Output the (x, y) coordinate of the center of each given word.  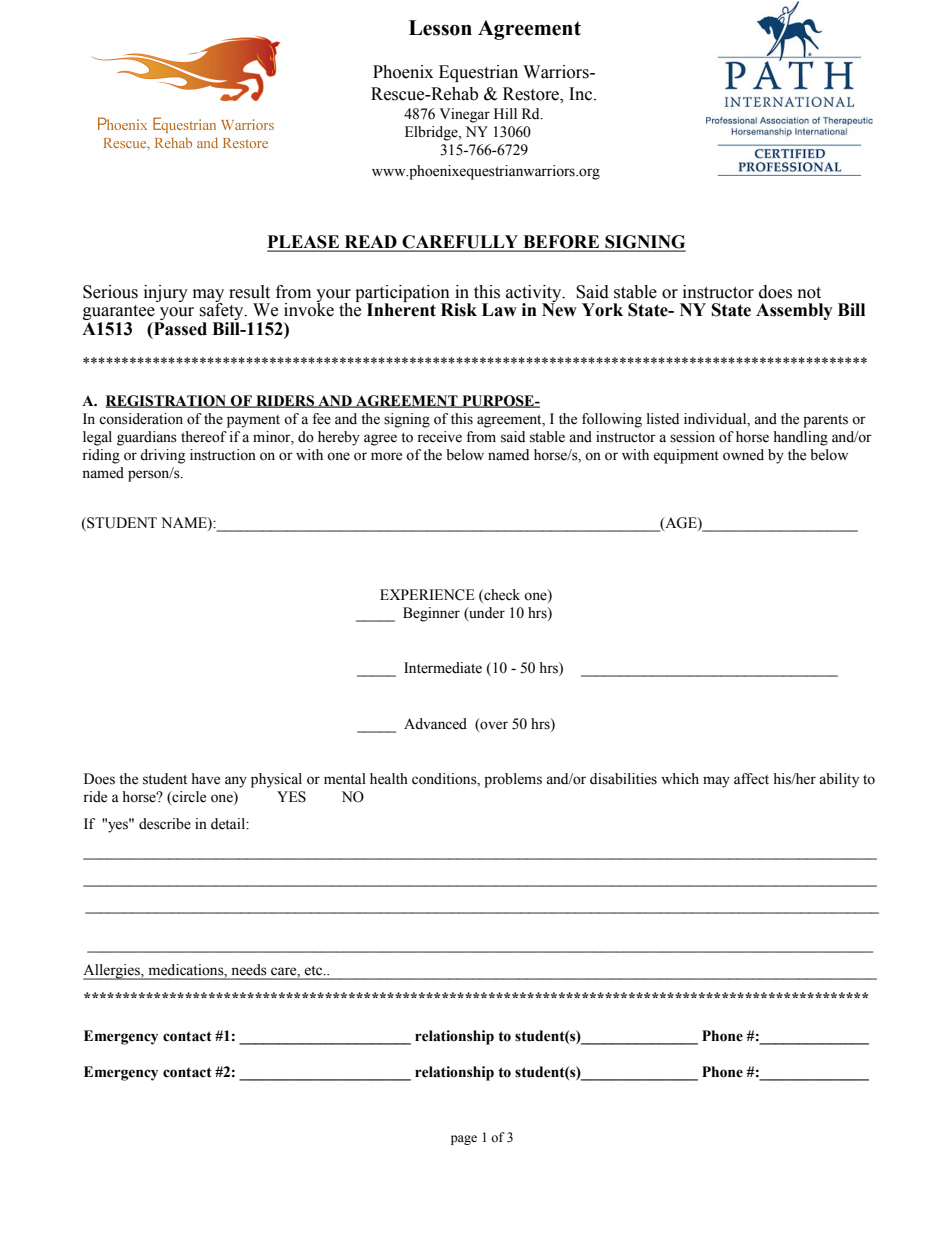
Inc (582, 94)
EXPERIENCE (427, 595)
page (464, 1140)
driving (162, 456)
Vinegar (465, 115)
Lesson (440, 28)
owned (743, 455)
